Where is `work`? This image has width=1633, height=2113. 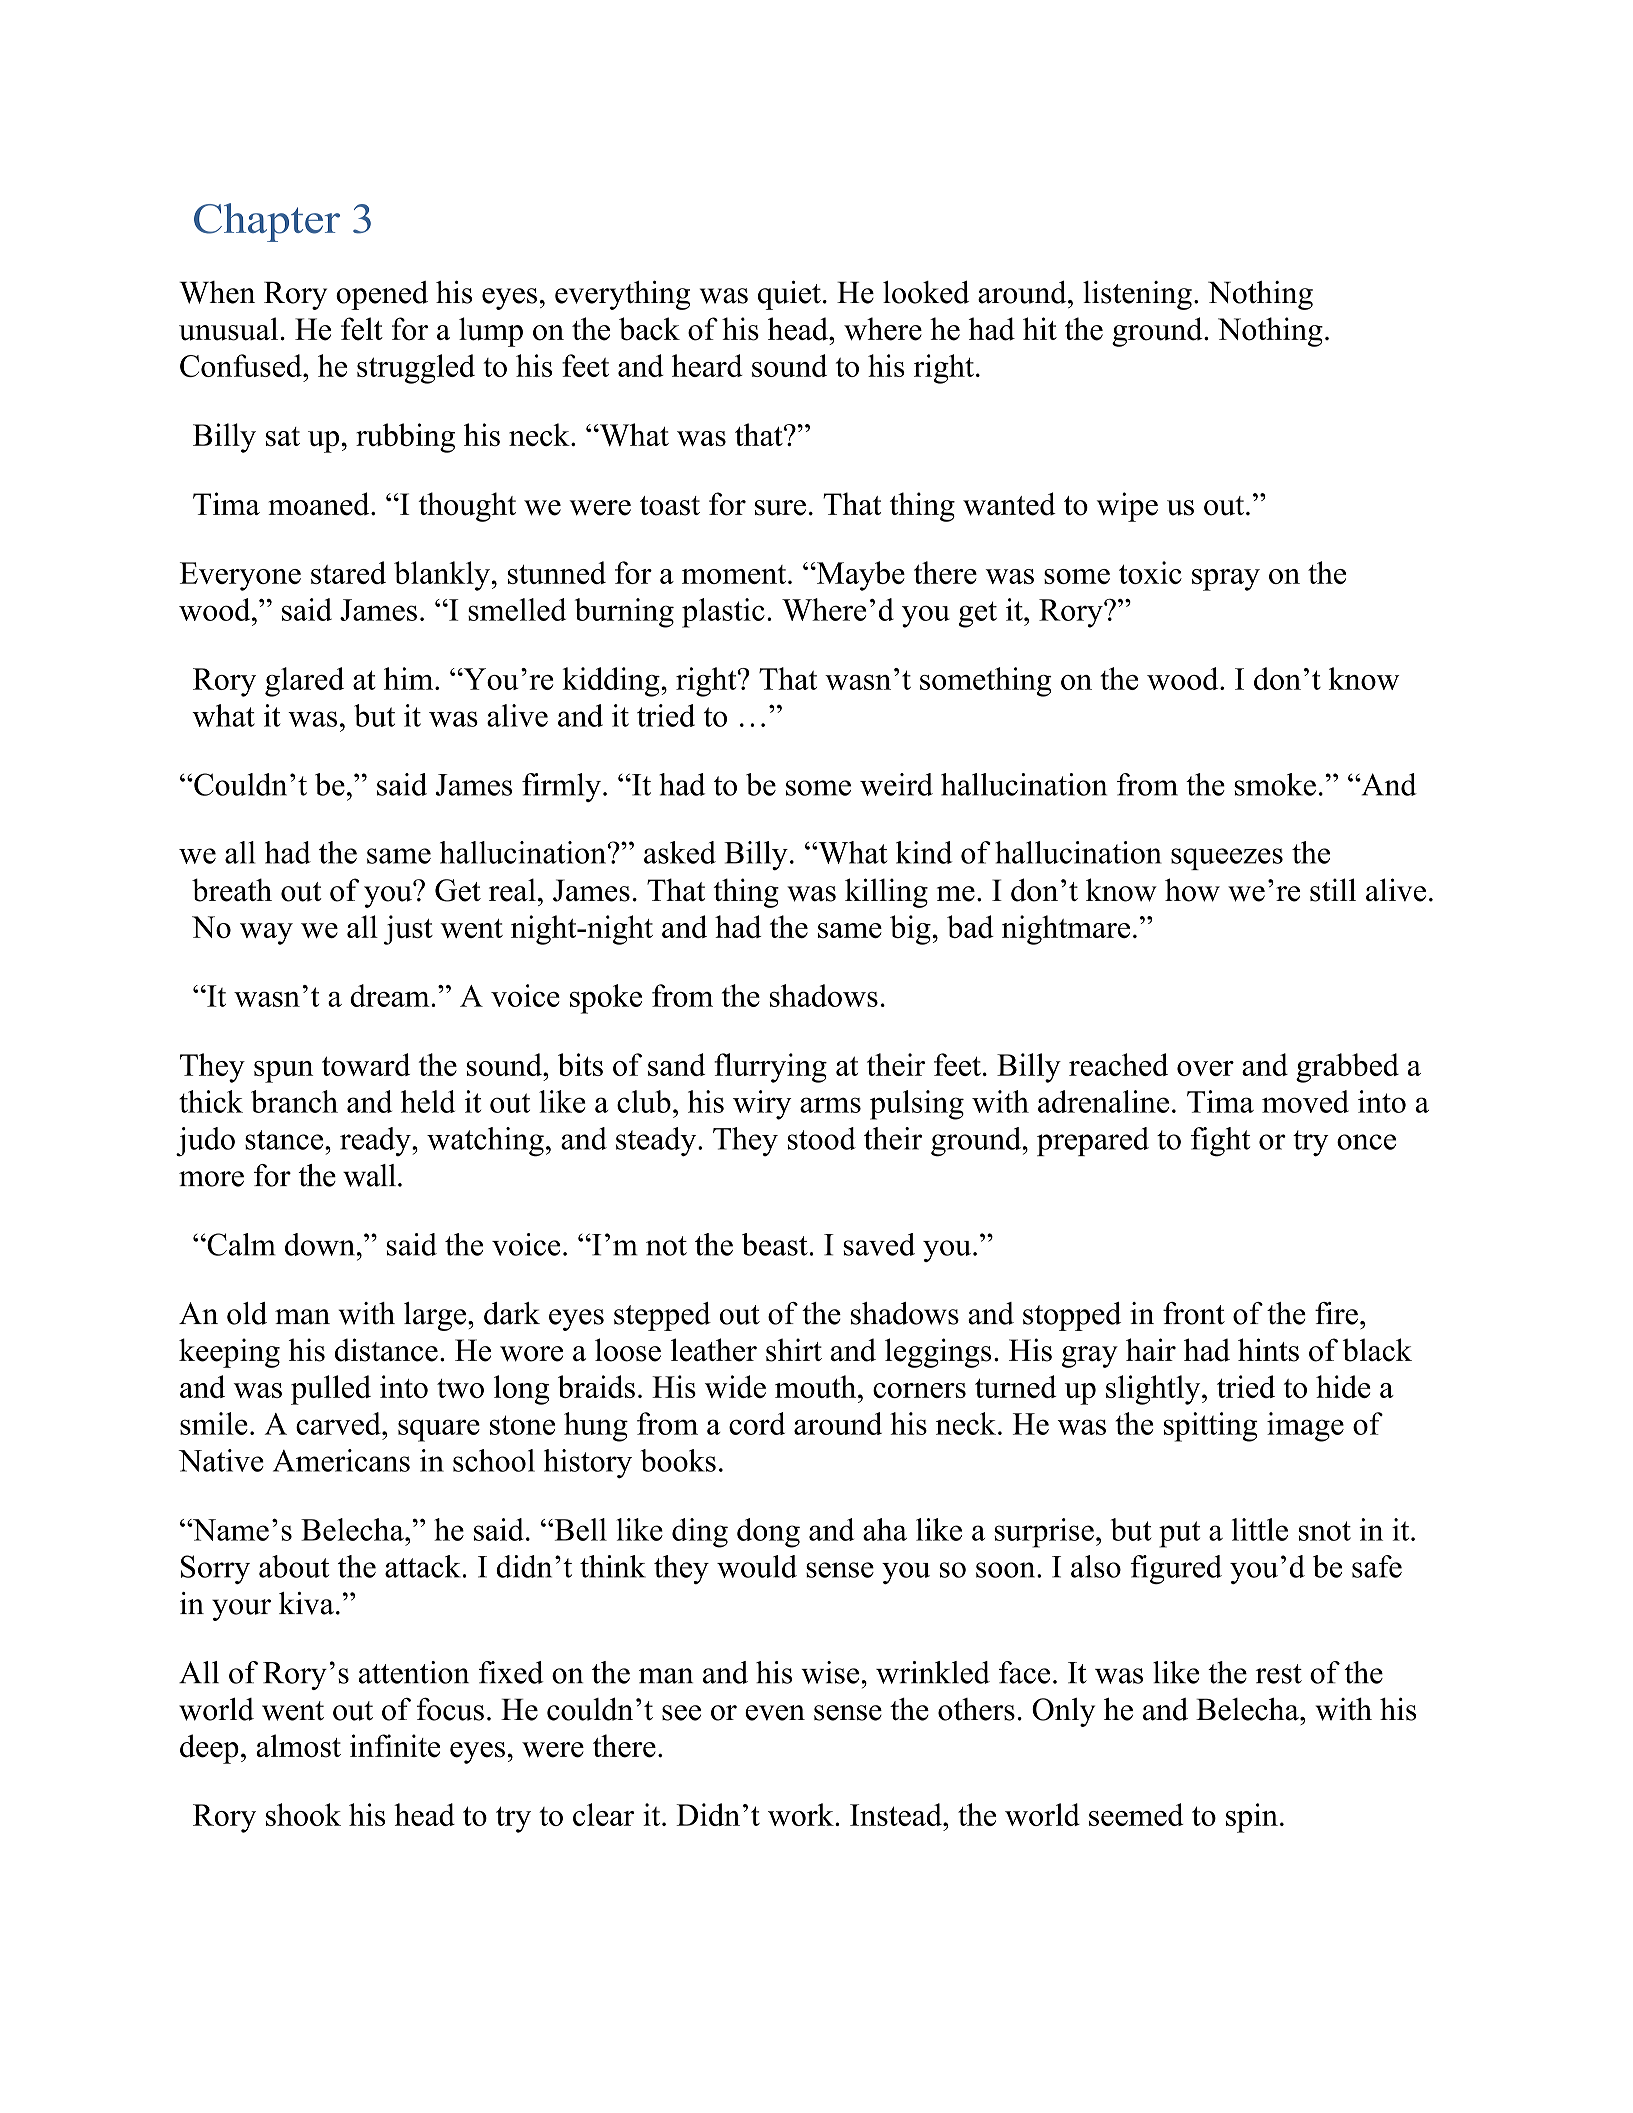
work is located at coordinates (802, 1814).
